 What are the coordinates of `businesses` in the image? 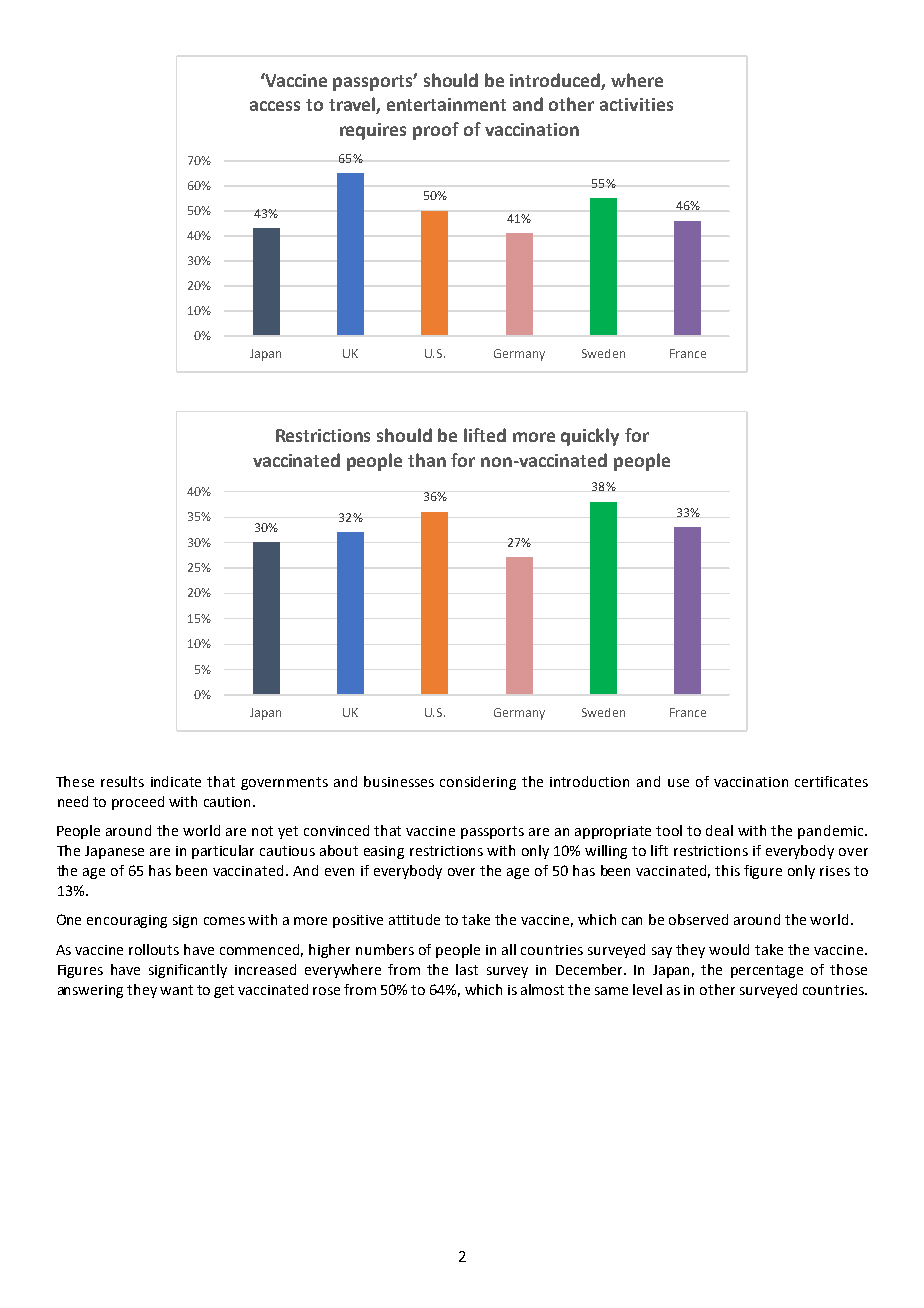 It's located at (399, 781).
